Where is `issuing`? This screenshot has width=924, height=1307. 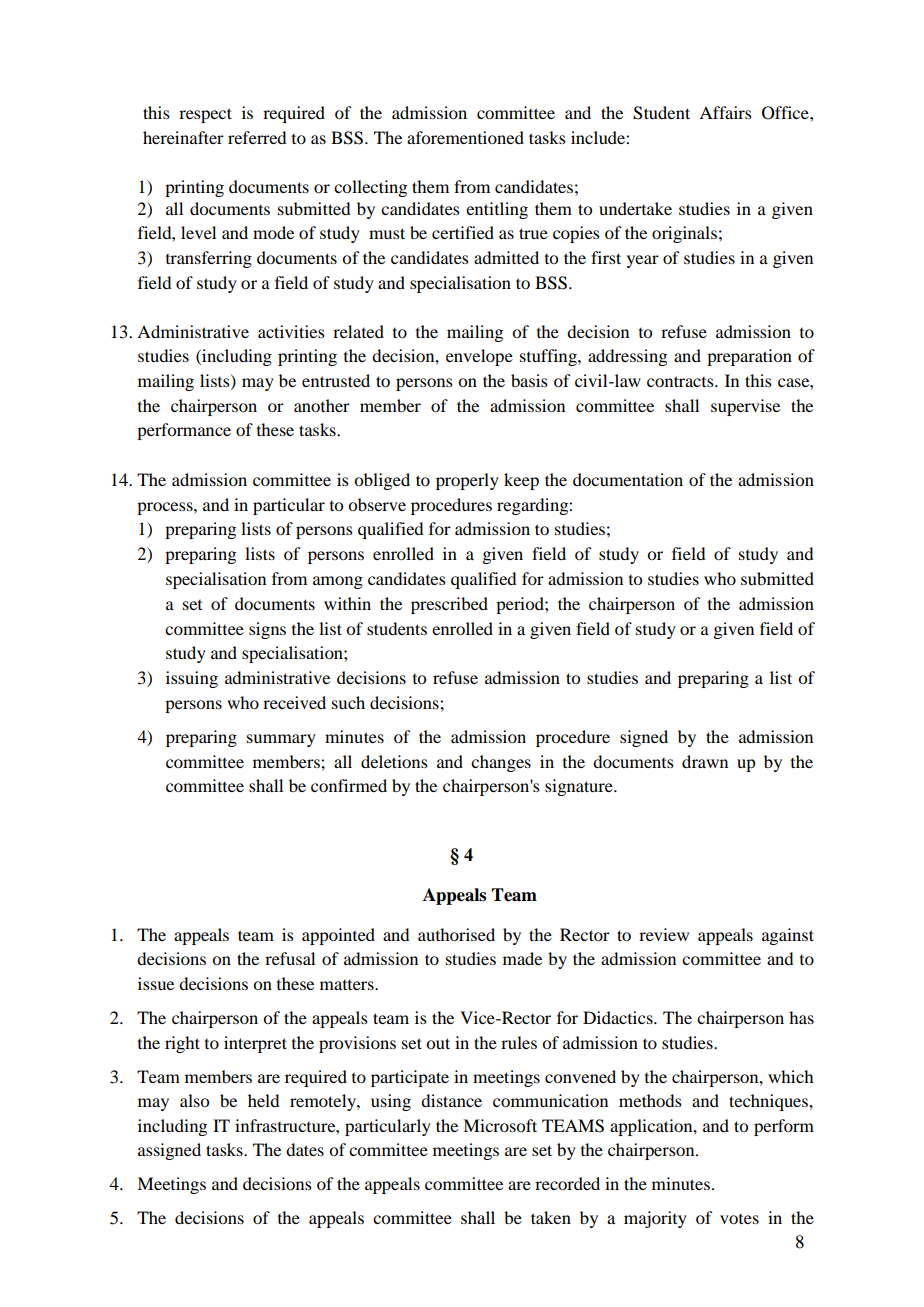
issuing is located at coordinates (192, 679).
